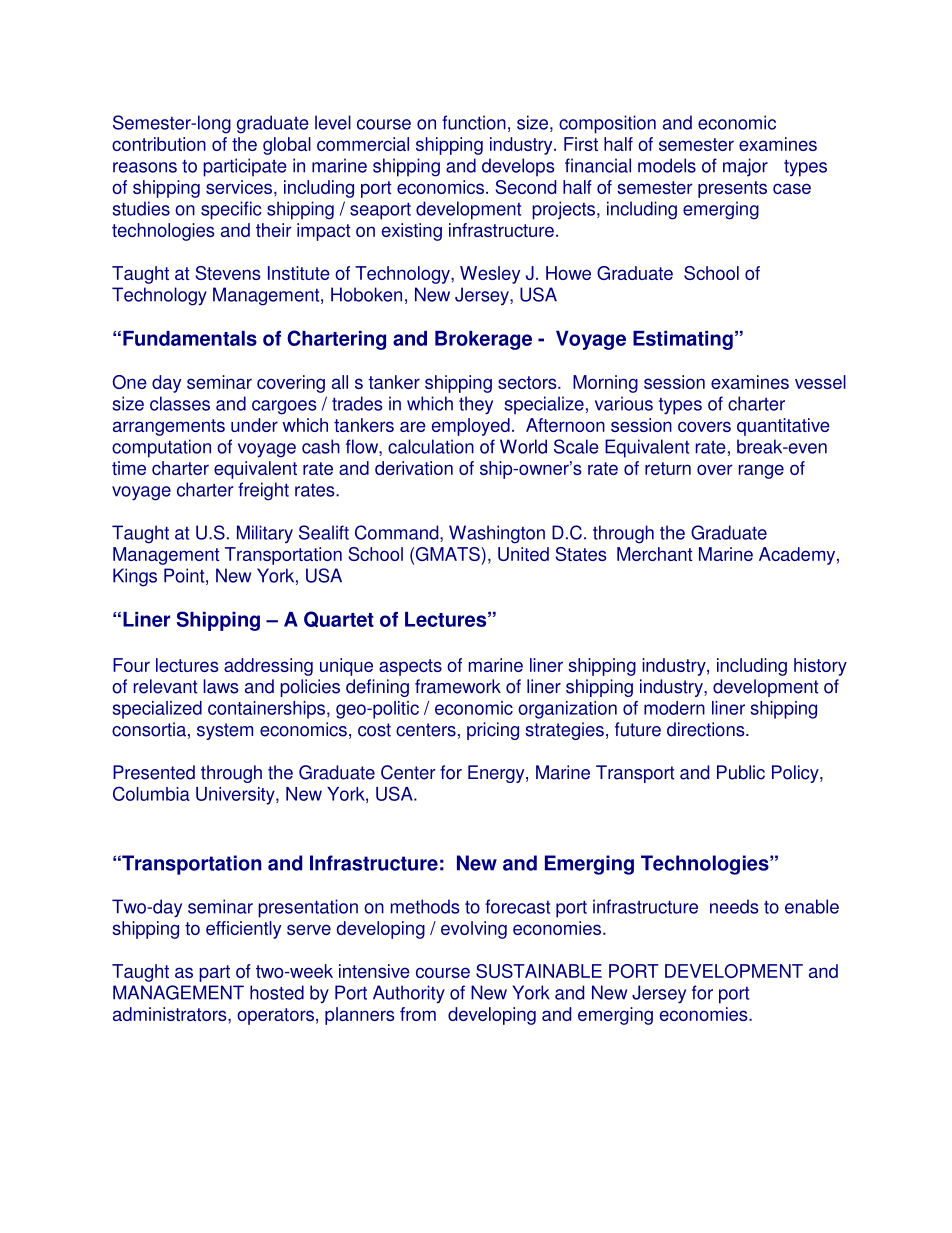 The height and width of the screenshot is (1233, 952). What do you see at coordinates (683, 340) in the screenshot?
I see `Estimating` at bounding box center [683, 340].
